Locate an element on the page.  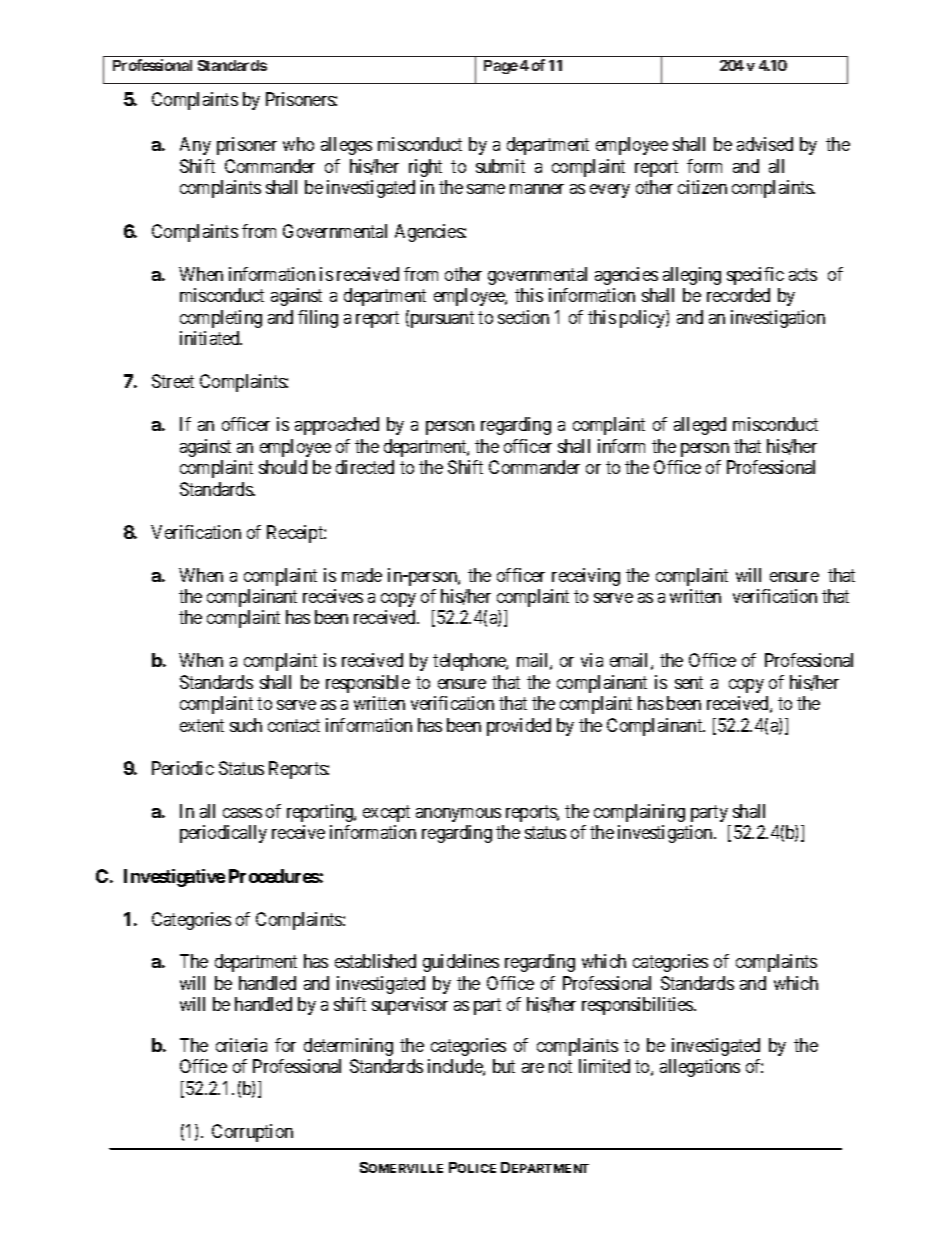
but is located at coordinates (504, 1066).
